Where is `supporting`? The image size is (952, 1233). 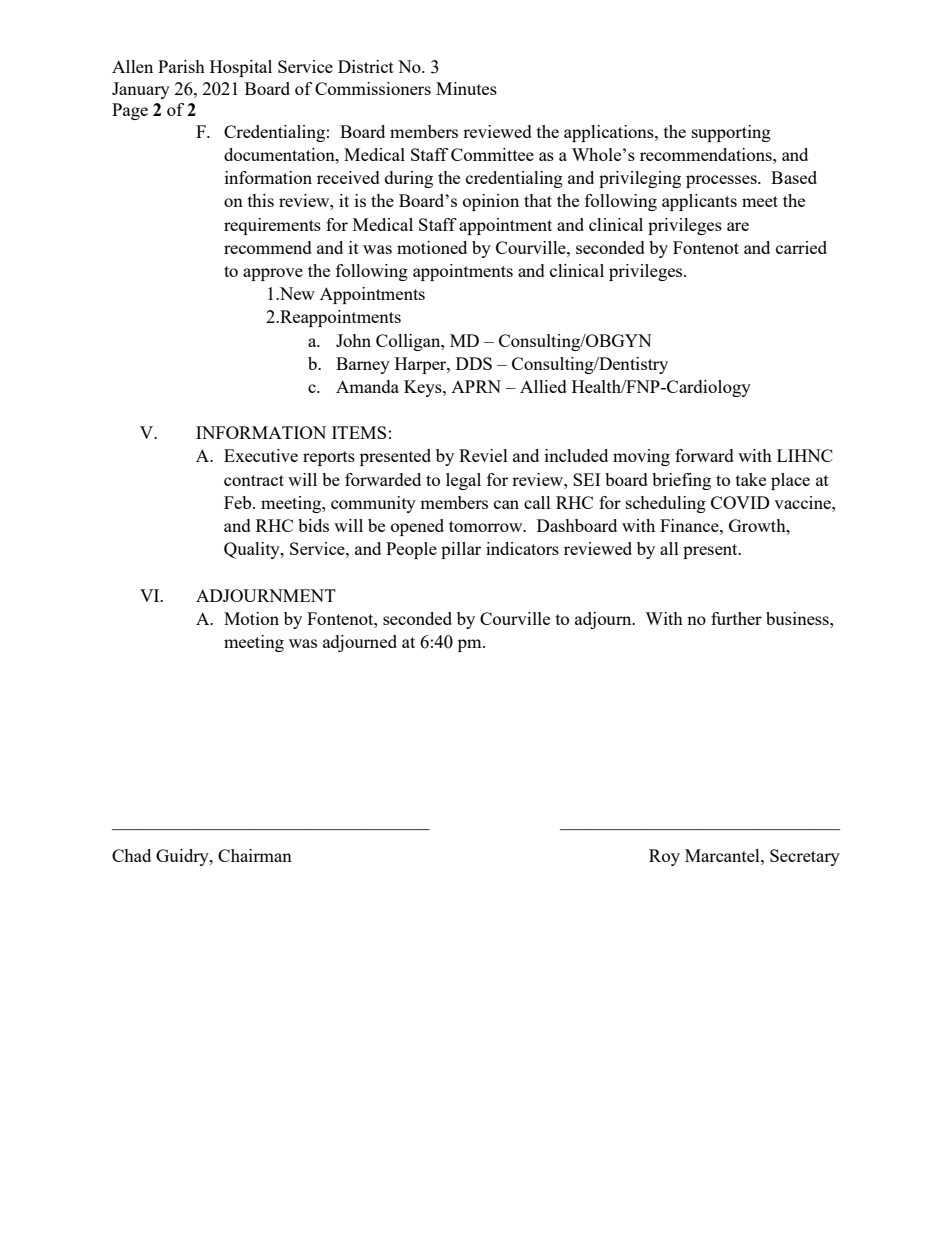 supporting is located at coordinates (731, 133).
